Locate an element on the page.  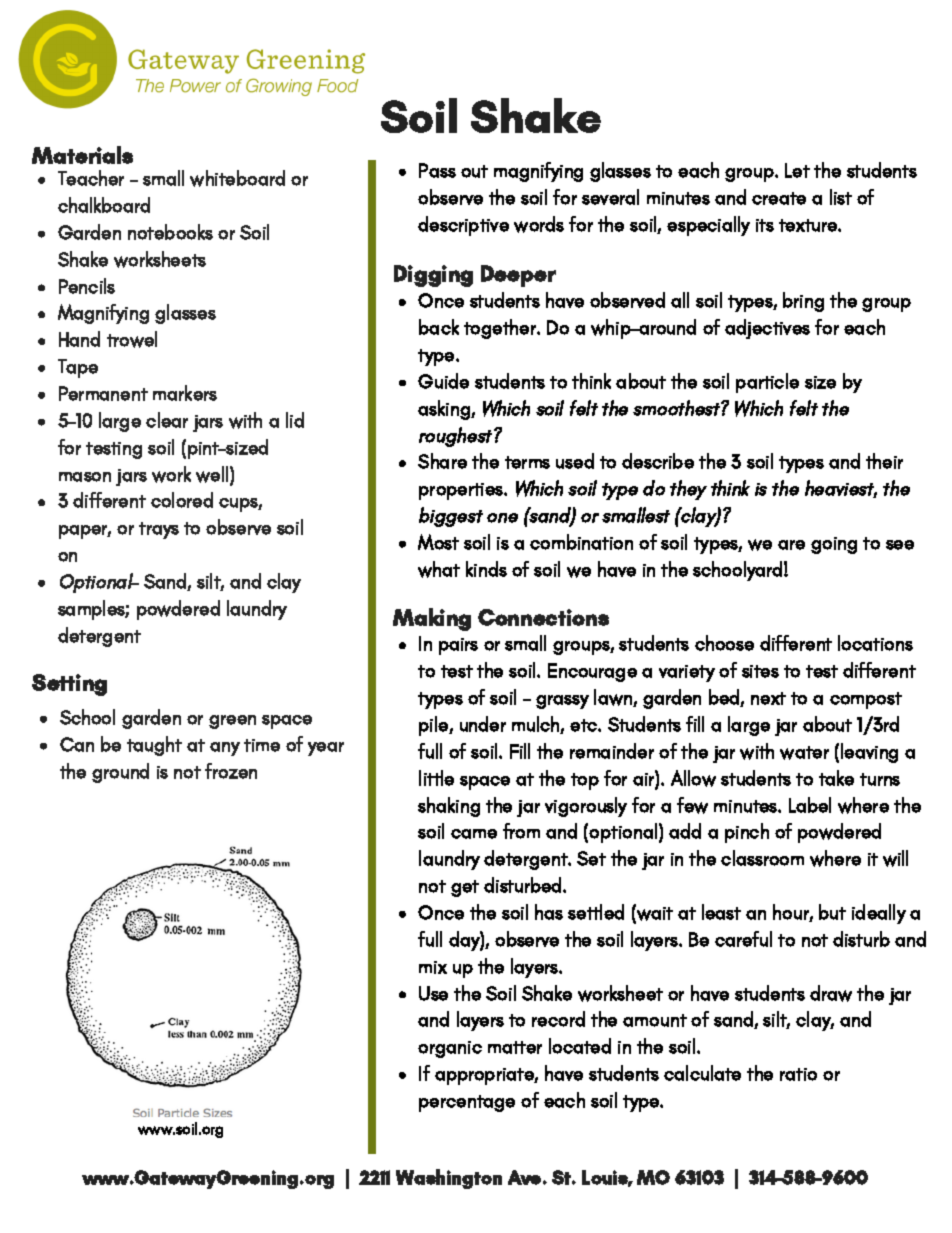
Washington is located at coordinates (449, 1179).
